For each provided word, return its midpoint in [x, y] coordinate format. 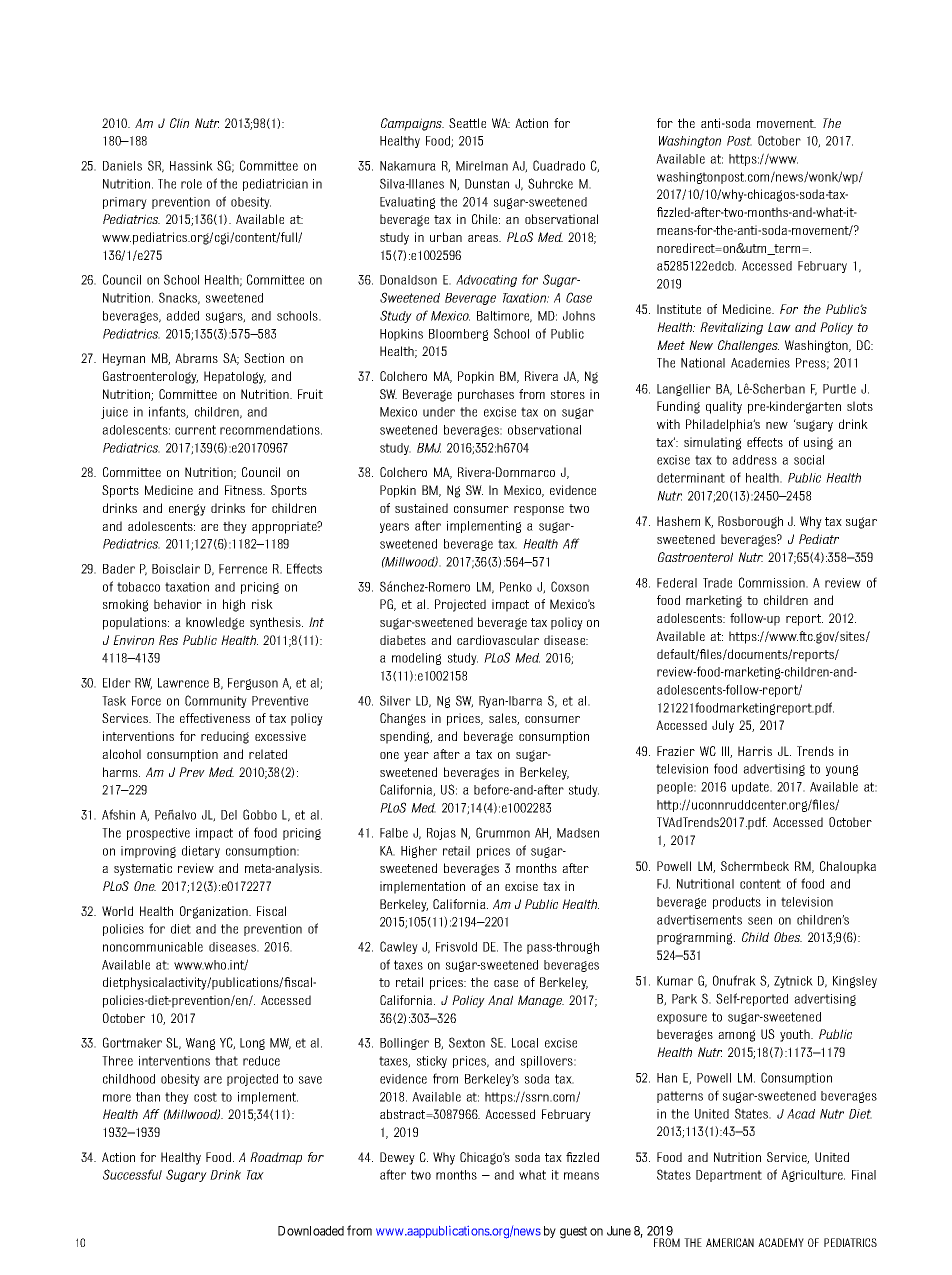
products [737, 903]
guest [573, 1232]
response [539, 511]
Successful [132, 1174]
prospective [158, 834]
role [191, 184]
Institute [679, 309]
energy [187, 510]
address [754, 460]
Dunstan [487, 184]
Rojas [441, 834]
